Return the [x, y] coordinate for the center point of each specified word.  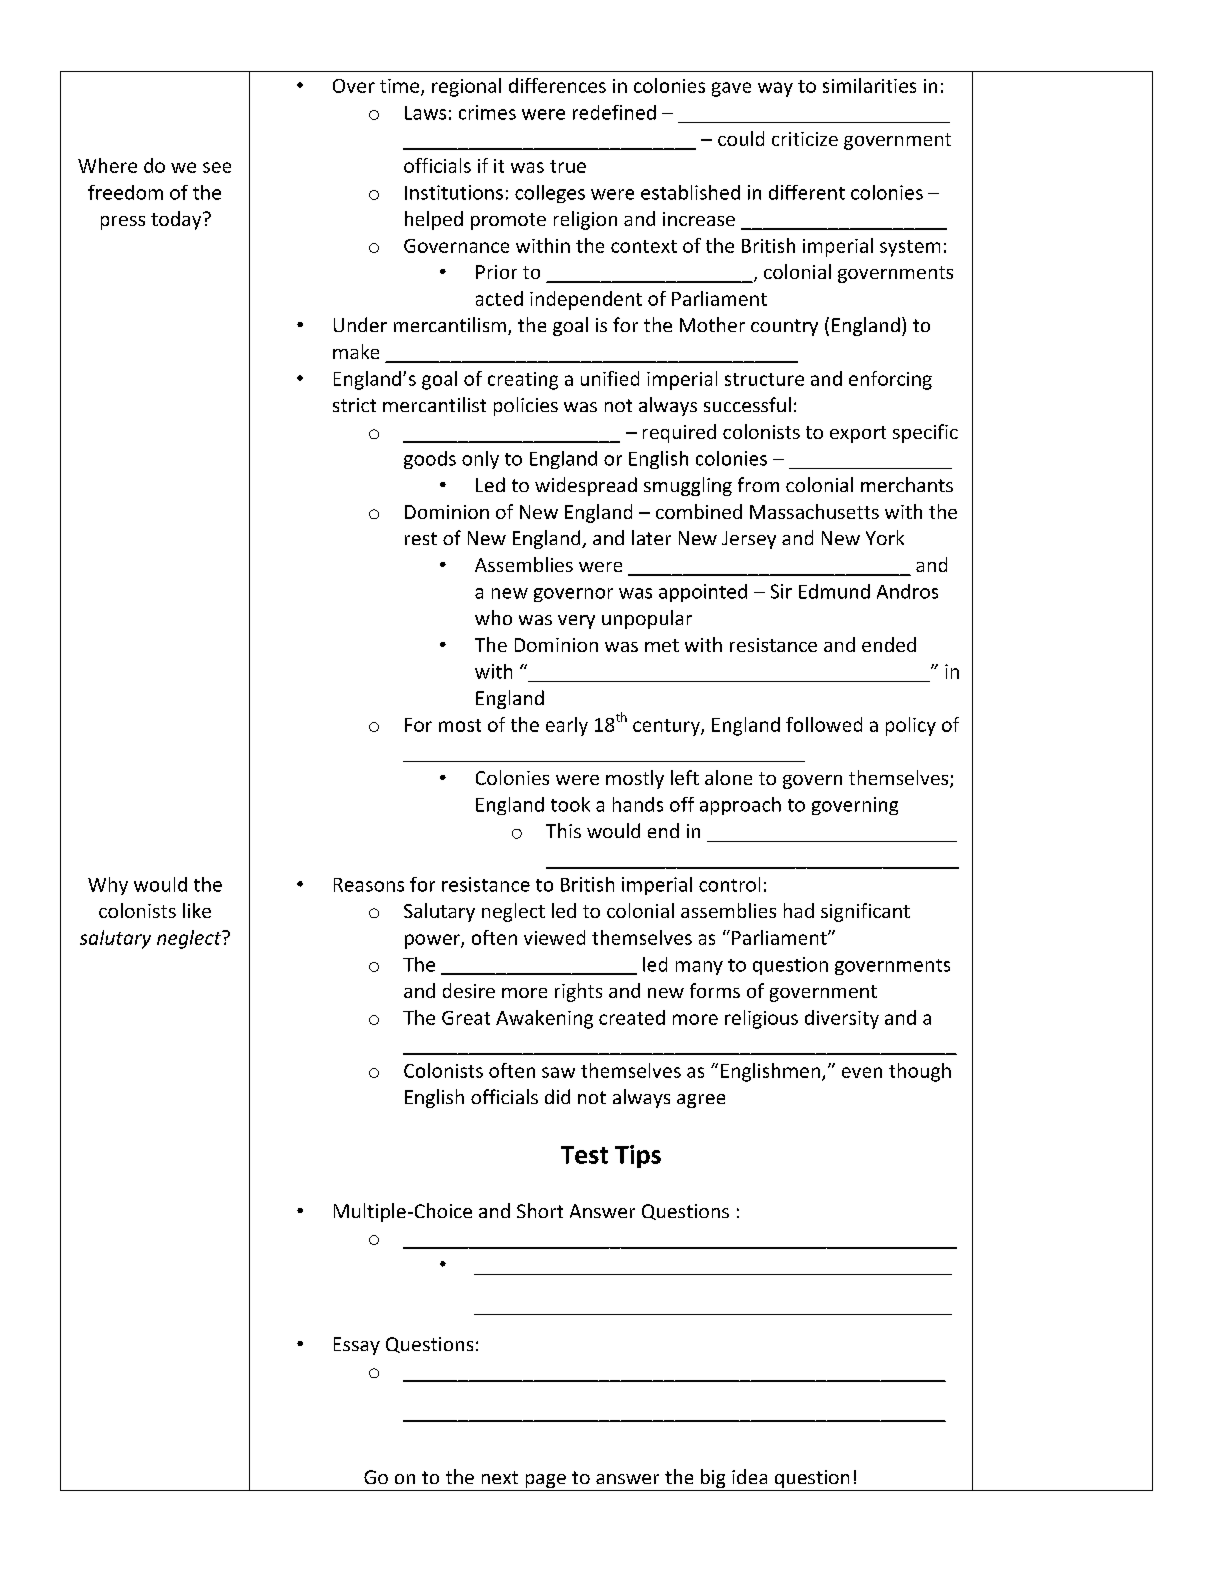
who [493, 617]
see [217, 167]
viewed [554, 937]
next [500, 1477]
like [197, 910]
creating [523, 381]
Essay [357, 1346]
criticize [805, 139]
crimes [487, 112]
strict [354, 405]
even [862, 1072]
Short [540, 1210]
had [799, 910]
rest [421, 538]
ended [889, 644]
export [858, 434]
